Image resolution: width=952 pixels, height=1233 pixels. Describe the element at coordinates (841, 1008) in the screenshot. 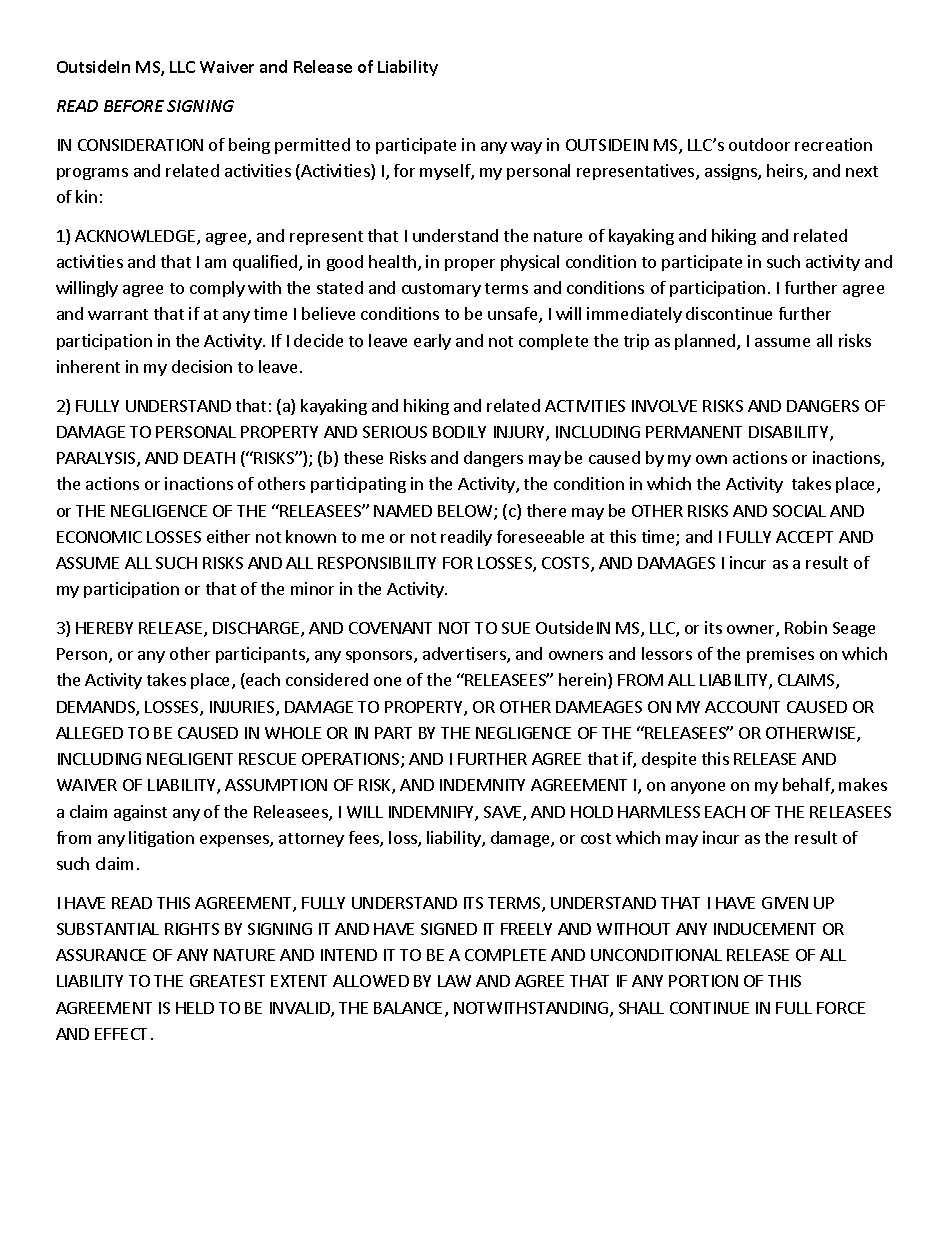

I see `FORCE` at that location.
